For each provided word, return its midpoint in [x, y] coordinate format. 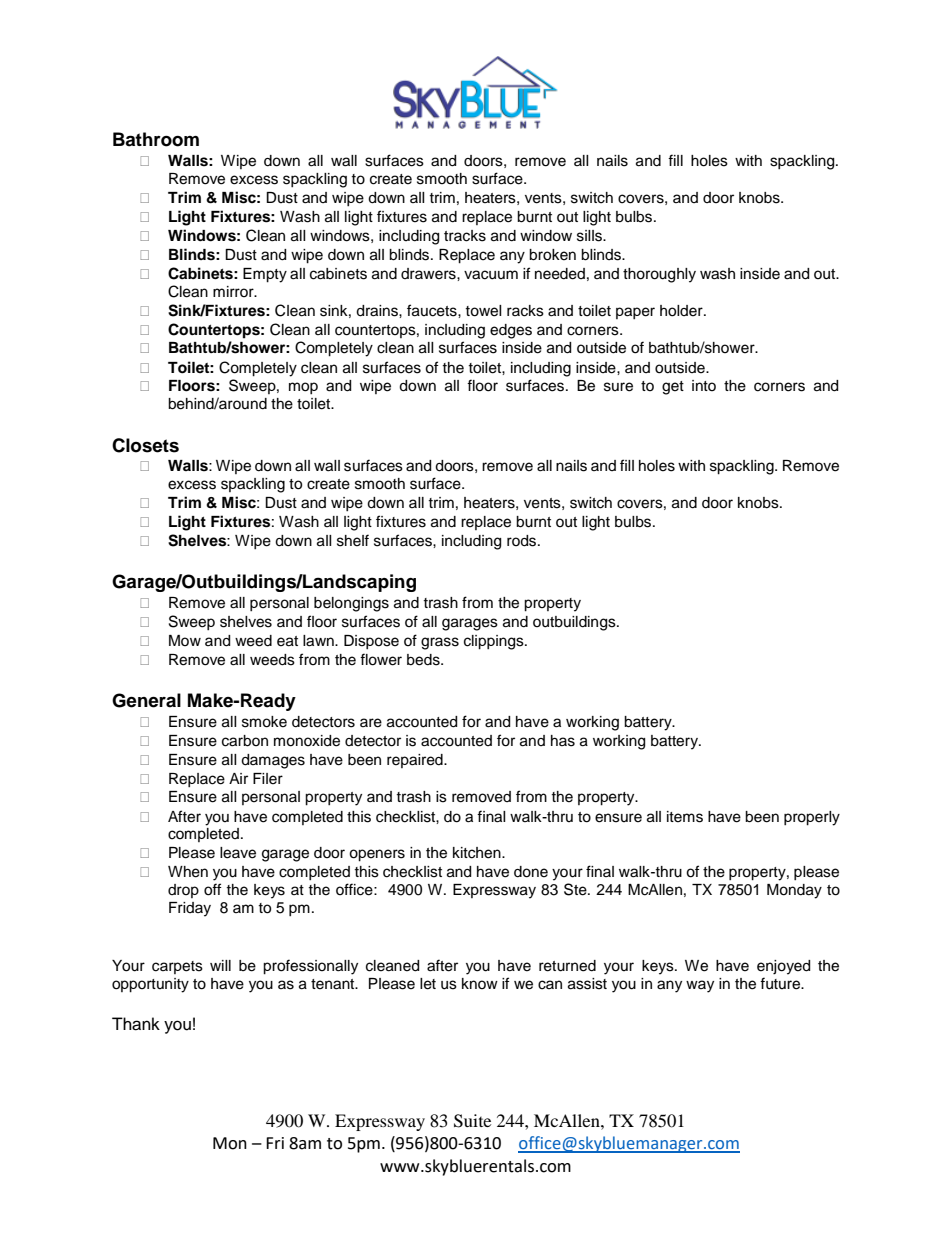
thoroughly [659, 275]
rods [523, 541]
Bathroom [156, 139]
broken [552, 255]
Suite [472, 1121]
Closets [145, 445]
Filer [268, 779]
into [704, 385]
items [685, 817]
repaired [416, 761]
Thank [136, 1024]
